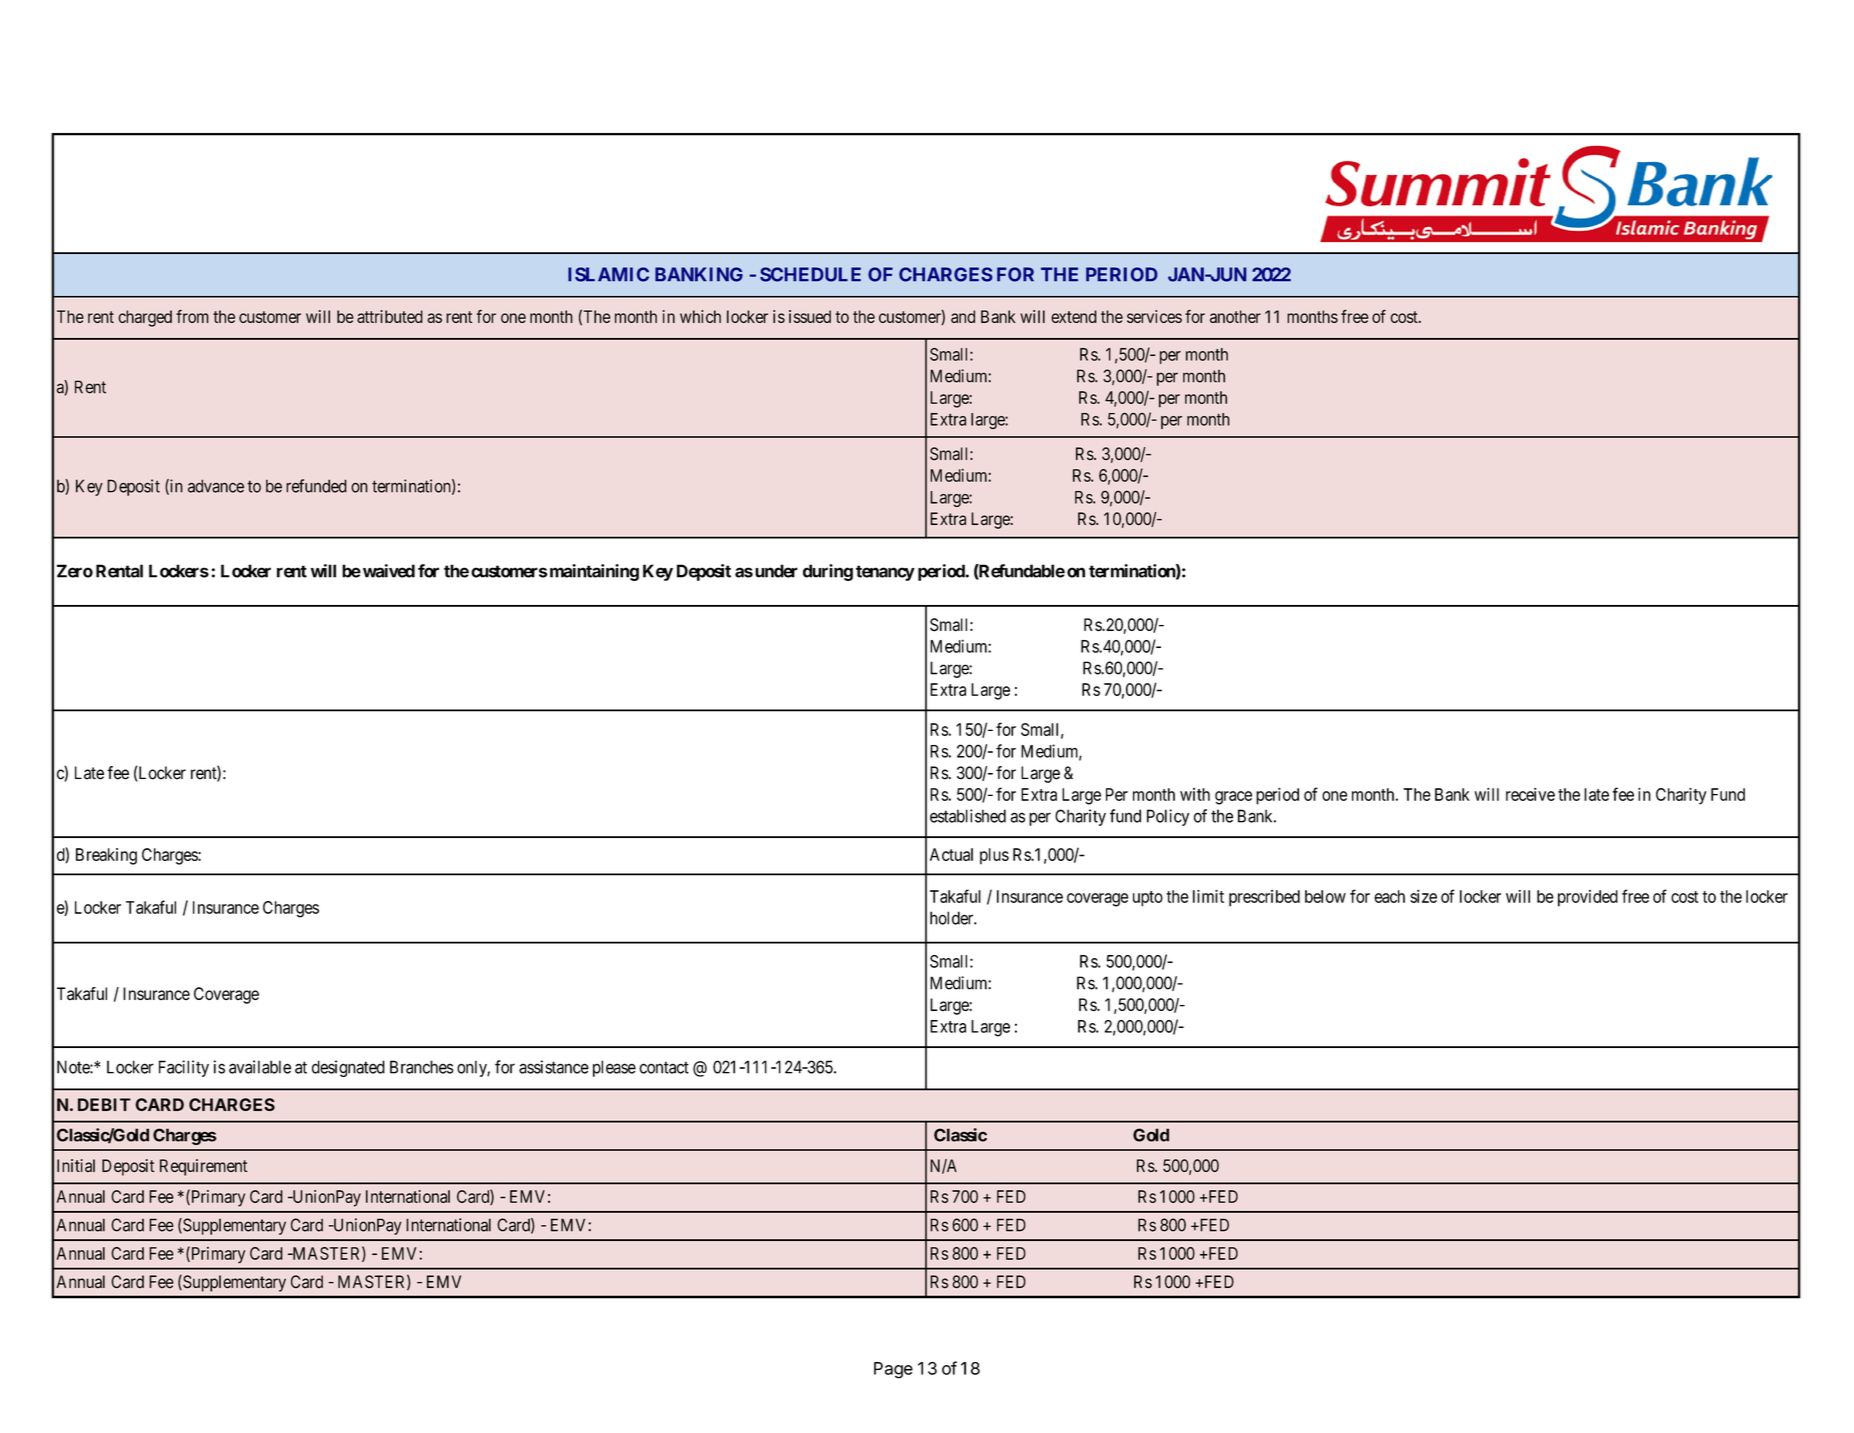  I want to click on issued, so click(810, 316).
